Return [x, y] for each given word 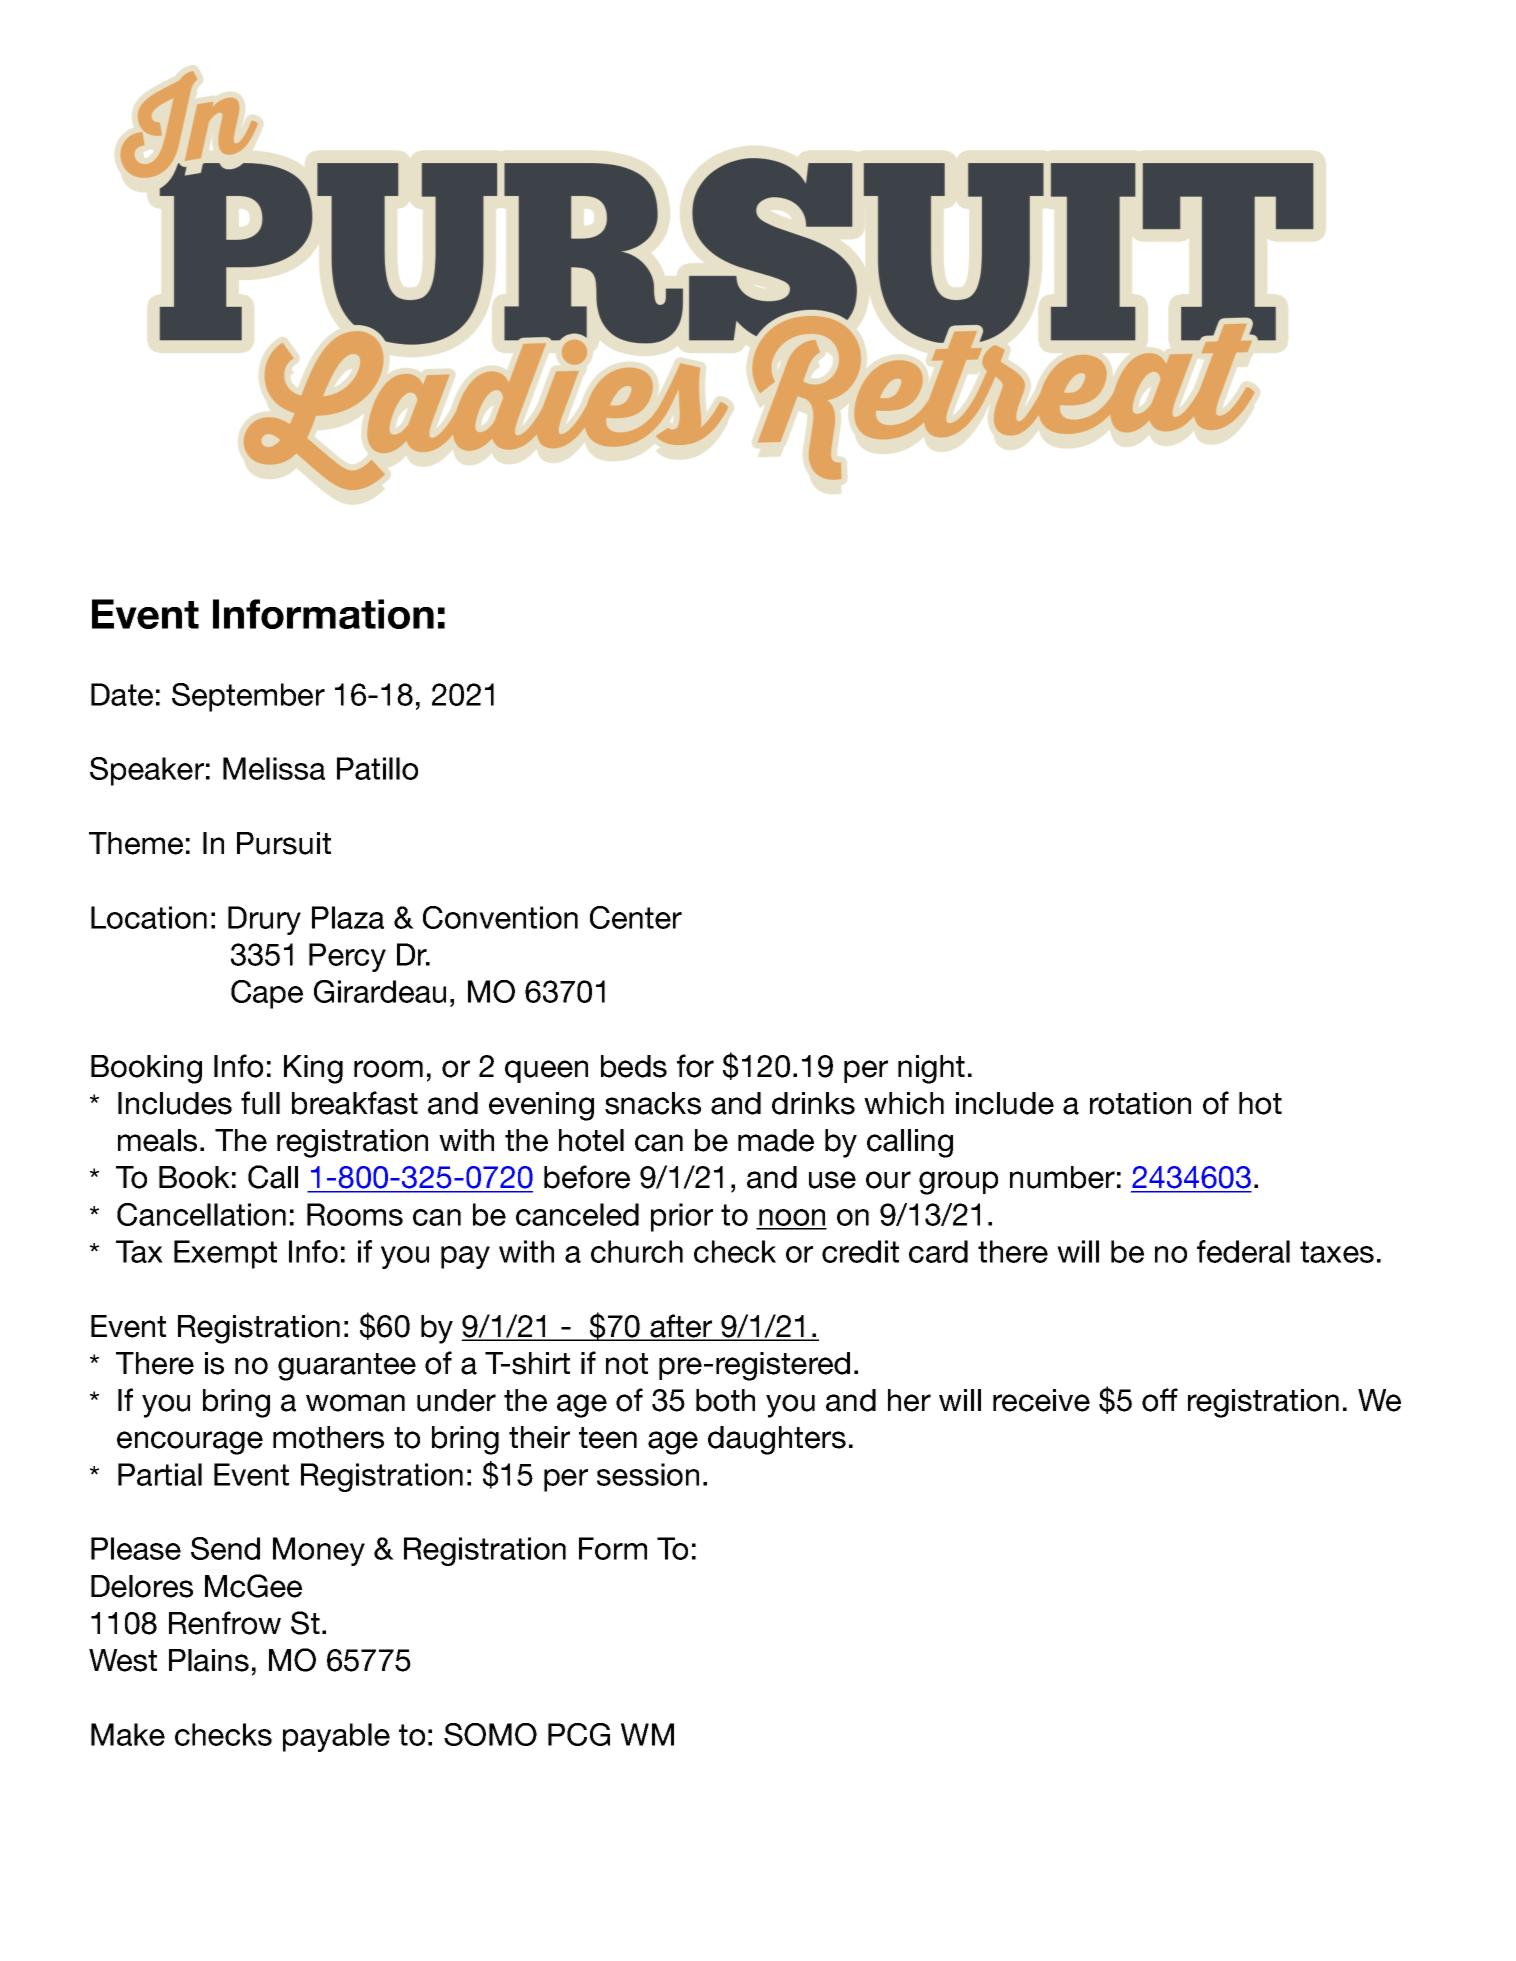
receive [1041, 1400]
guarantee [347, 1367]
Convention [500, 917]
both [725, 1400]
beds [634, 1066]
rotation [1140, 1103]
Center [636, 917]
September [248, 697]
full [260, 1103]
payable [336, 1737]
